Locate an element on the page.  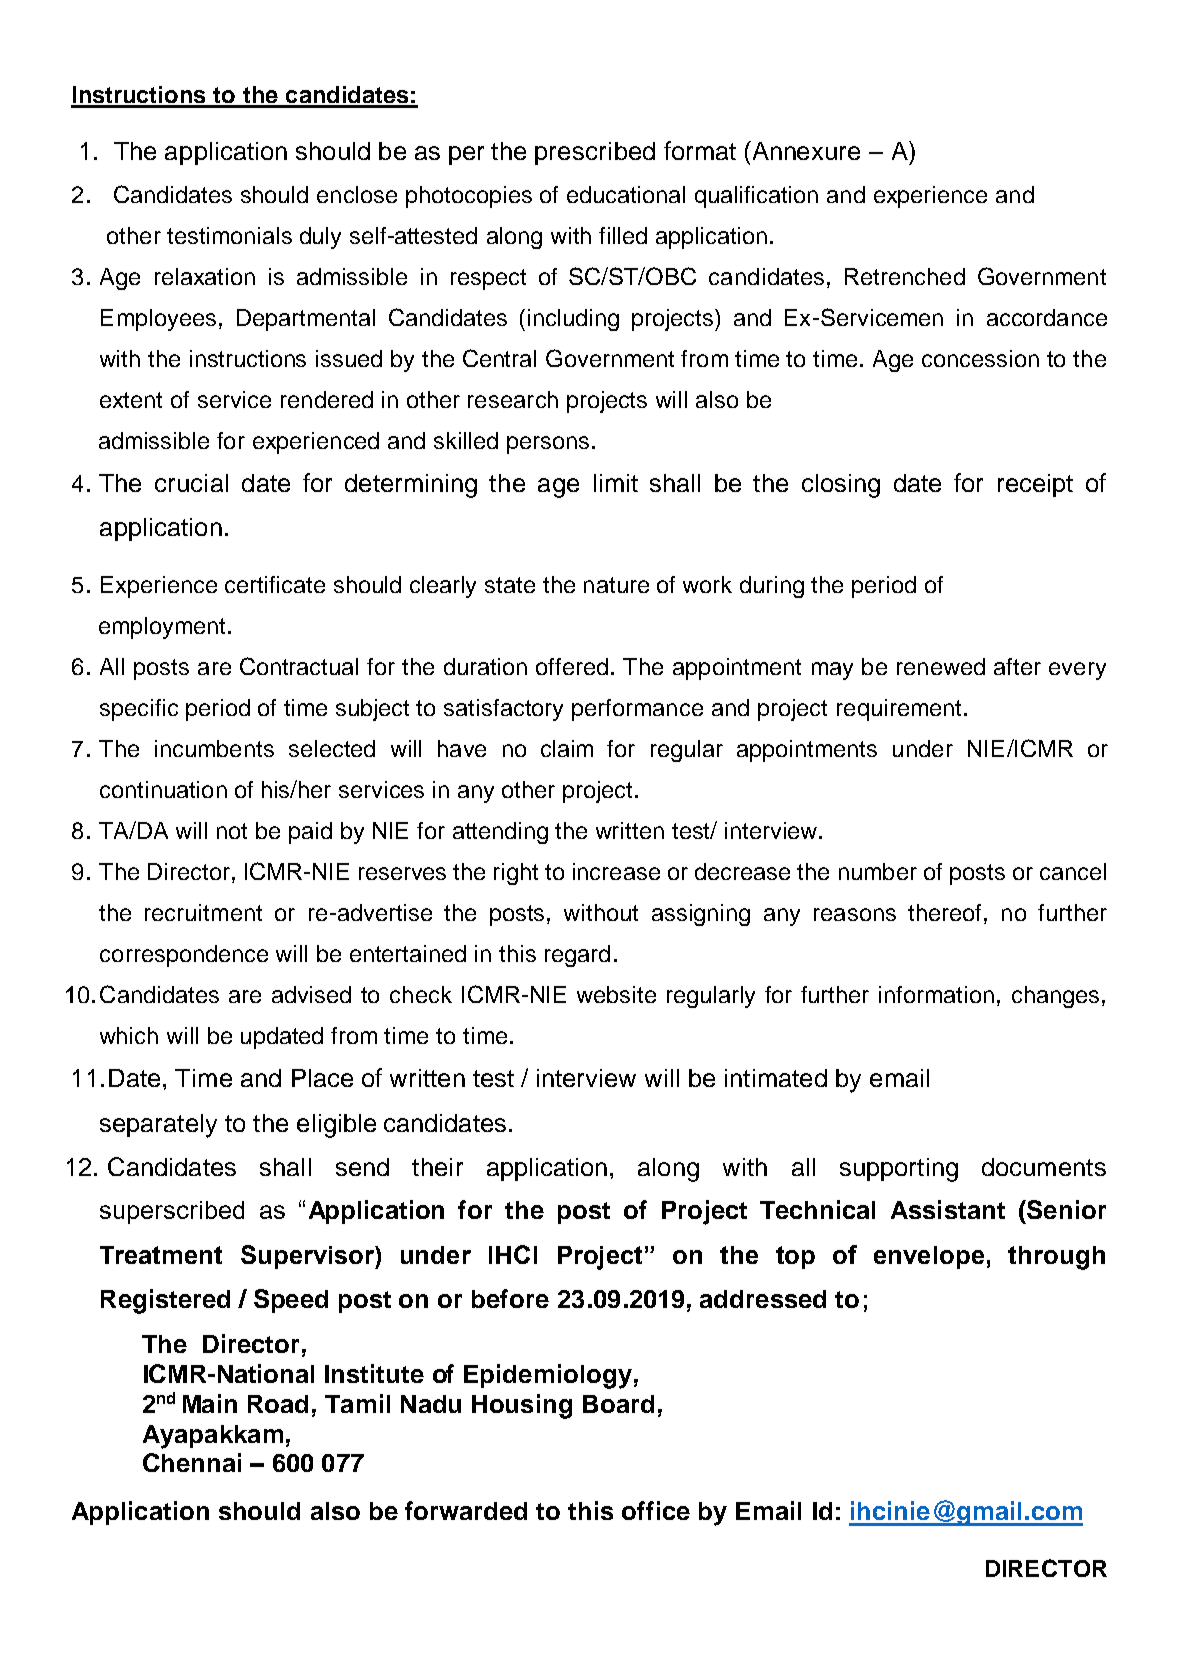
Chennai is located at coordinates (192, 1462).
